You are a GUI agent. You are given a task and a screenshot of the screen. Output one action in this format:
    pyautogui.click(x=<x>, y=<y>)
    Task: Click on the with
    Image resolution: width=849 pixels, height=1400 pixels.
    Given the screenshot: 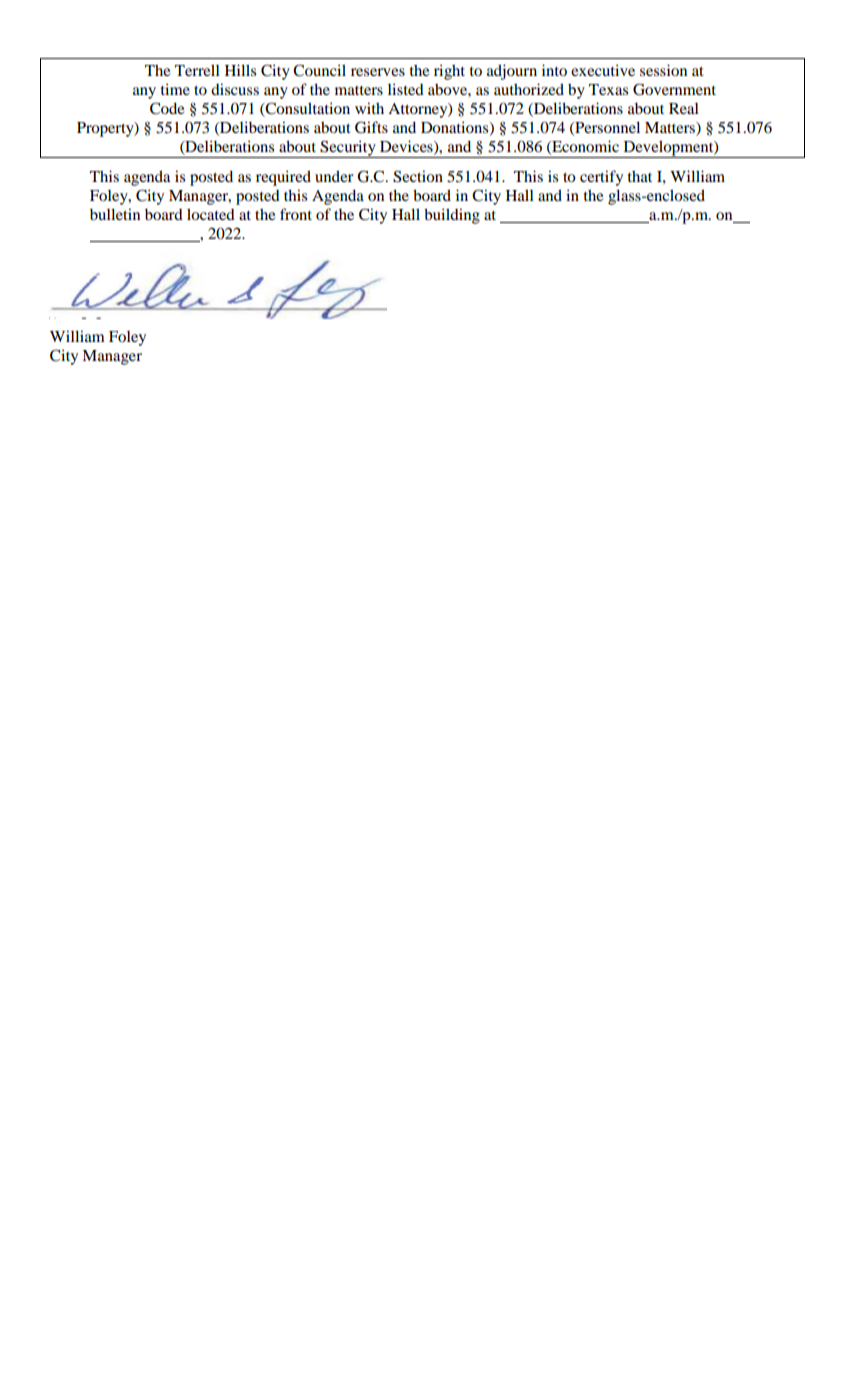 What is the action you would take?
    pyautogui.click(x=369, y=108)
